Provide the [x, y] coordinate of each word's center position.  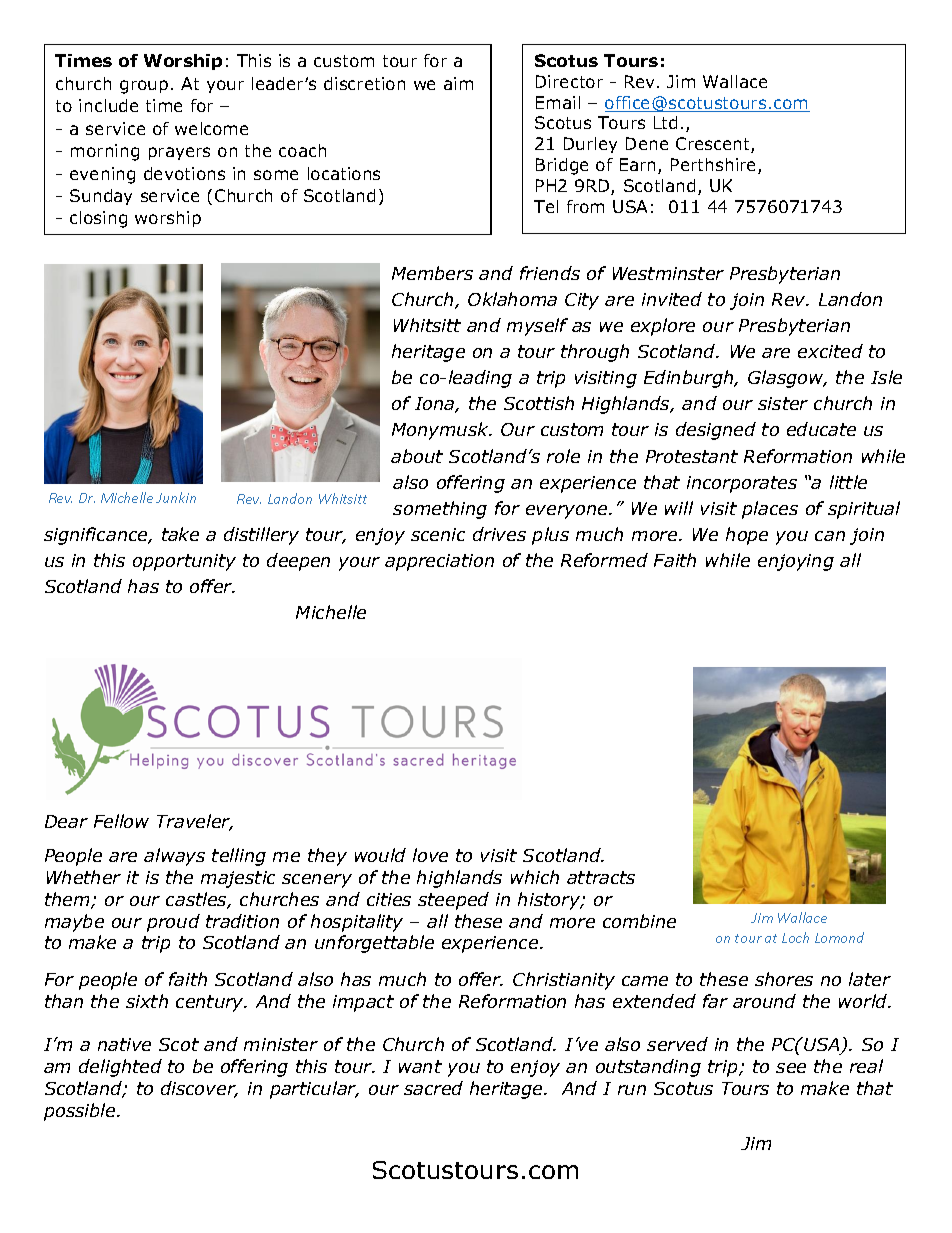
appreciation [439, 562]
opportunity [184, 562]
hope [747, 536]
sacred [433, 1088]
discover [199, 1089]
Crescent [714, 145]
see [791, 1068]
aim [458, 83]
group [144, 87]
